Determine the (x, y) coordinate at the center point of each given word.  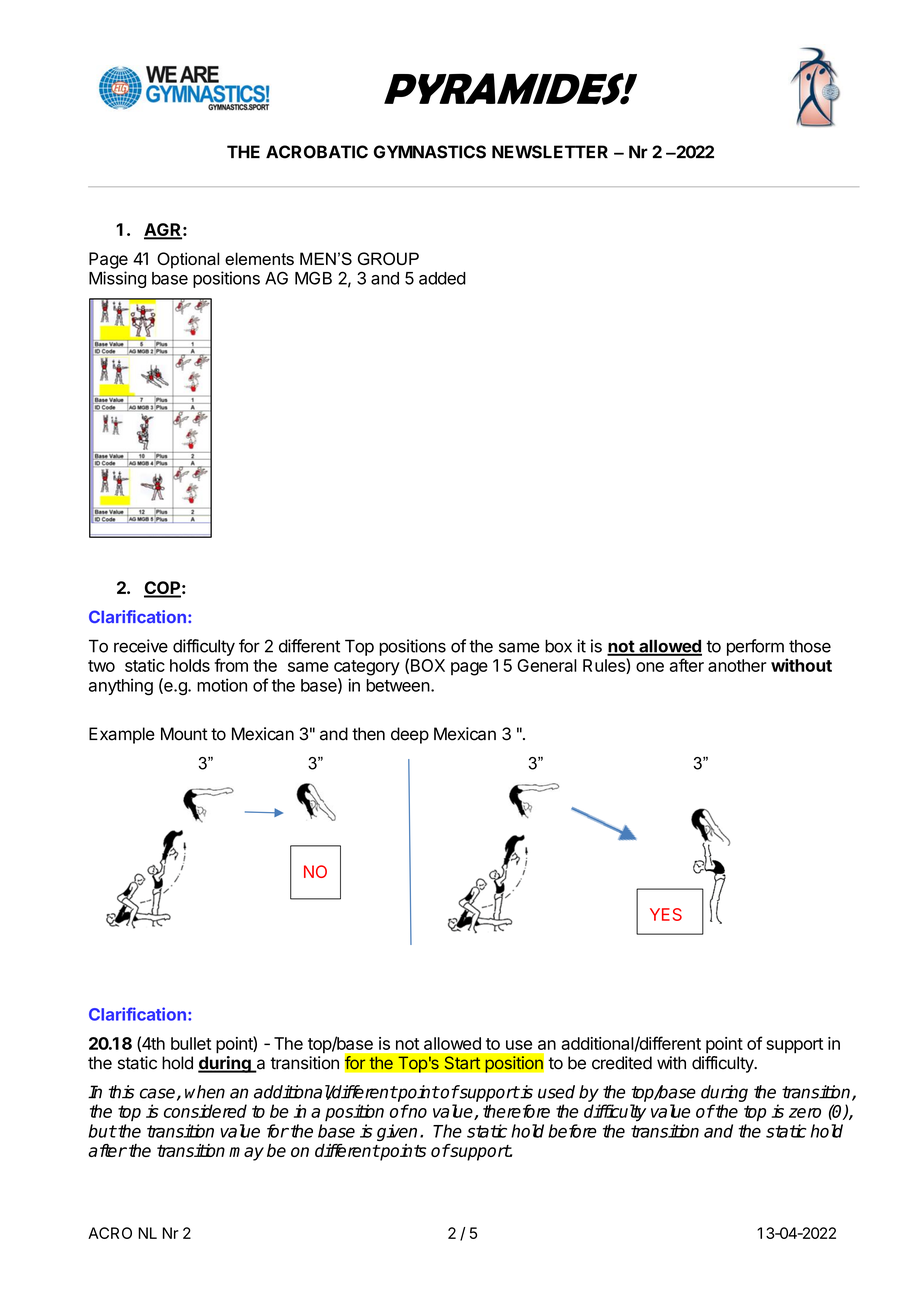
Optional (188, 260)
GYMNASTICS (430, 152)
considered (205, 1111)
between (398, 685)
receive (141, 646)
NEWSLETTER (550, 152)
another (737, 665)
